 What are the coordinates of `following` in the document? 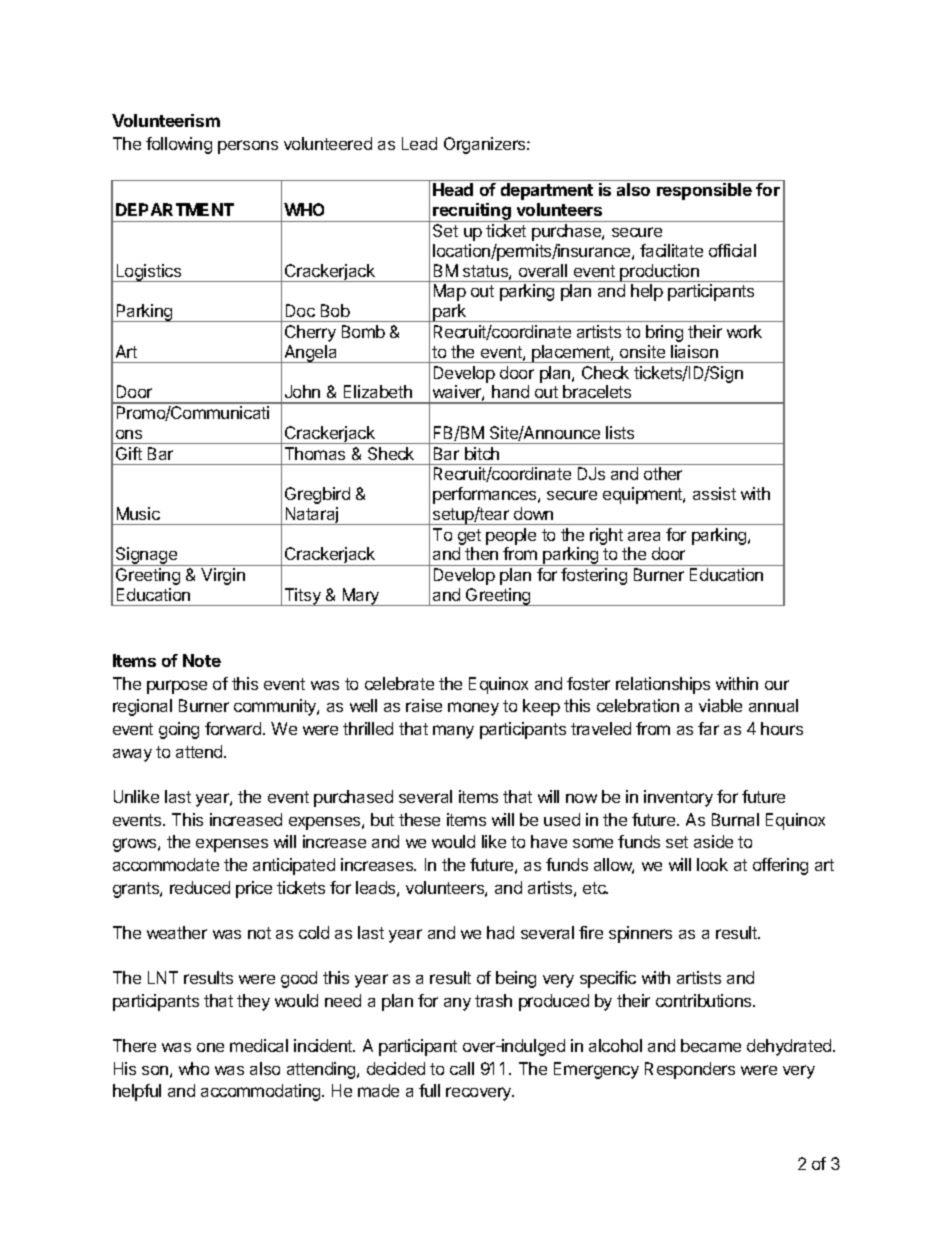 It's located at (179, 145).
